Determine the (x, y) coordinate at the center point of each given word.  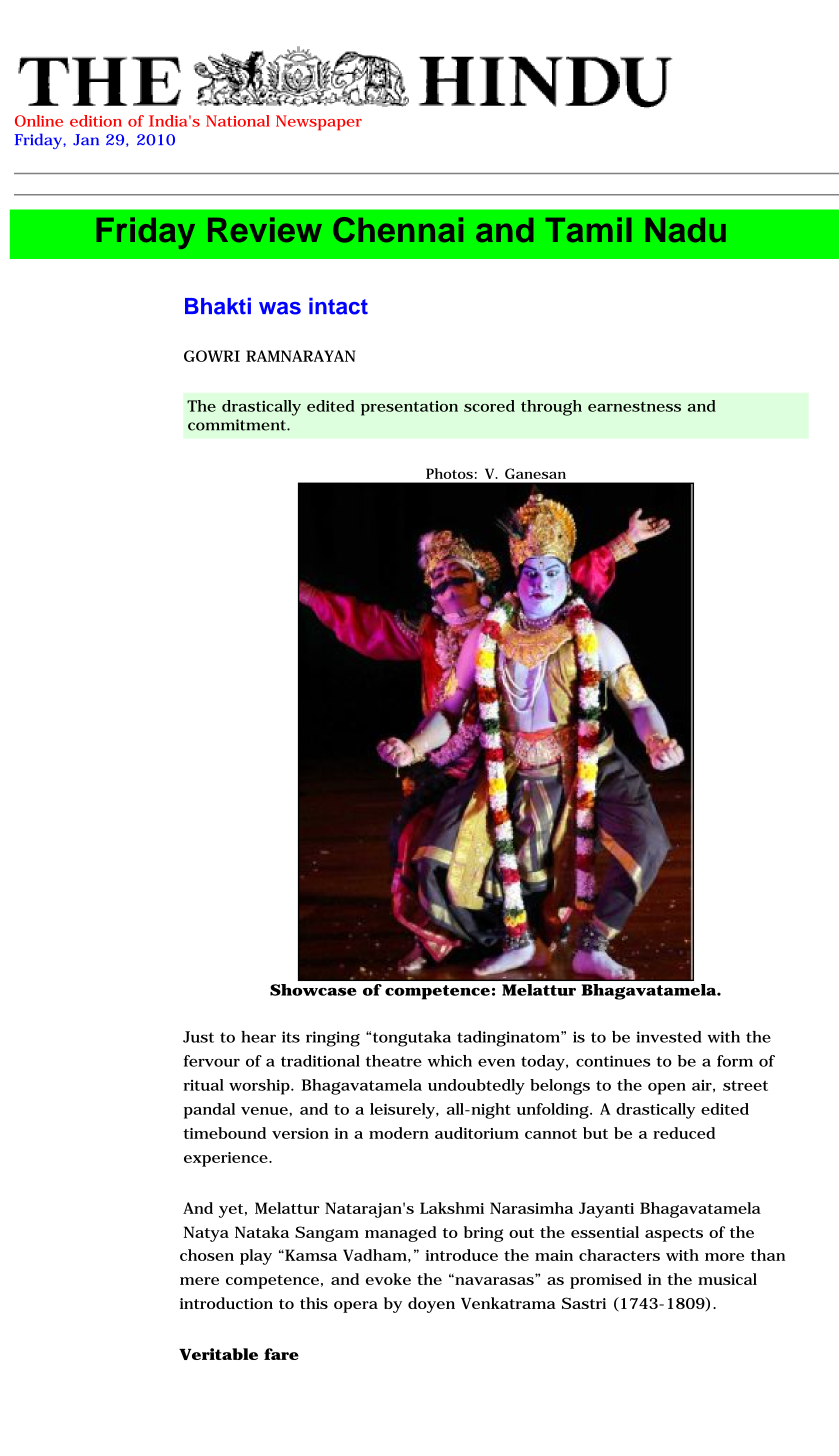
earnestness (634, 407)
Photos (449, 473)
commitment (238, 425)
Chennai (398, 230)
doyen (431, 1305)
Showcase (313, 990)
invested (669, 1037)
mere (199, 1281)
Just (198, 1037)
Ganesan (535, 473)
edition (96, 121)
